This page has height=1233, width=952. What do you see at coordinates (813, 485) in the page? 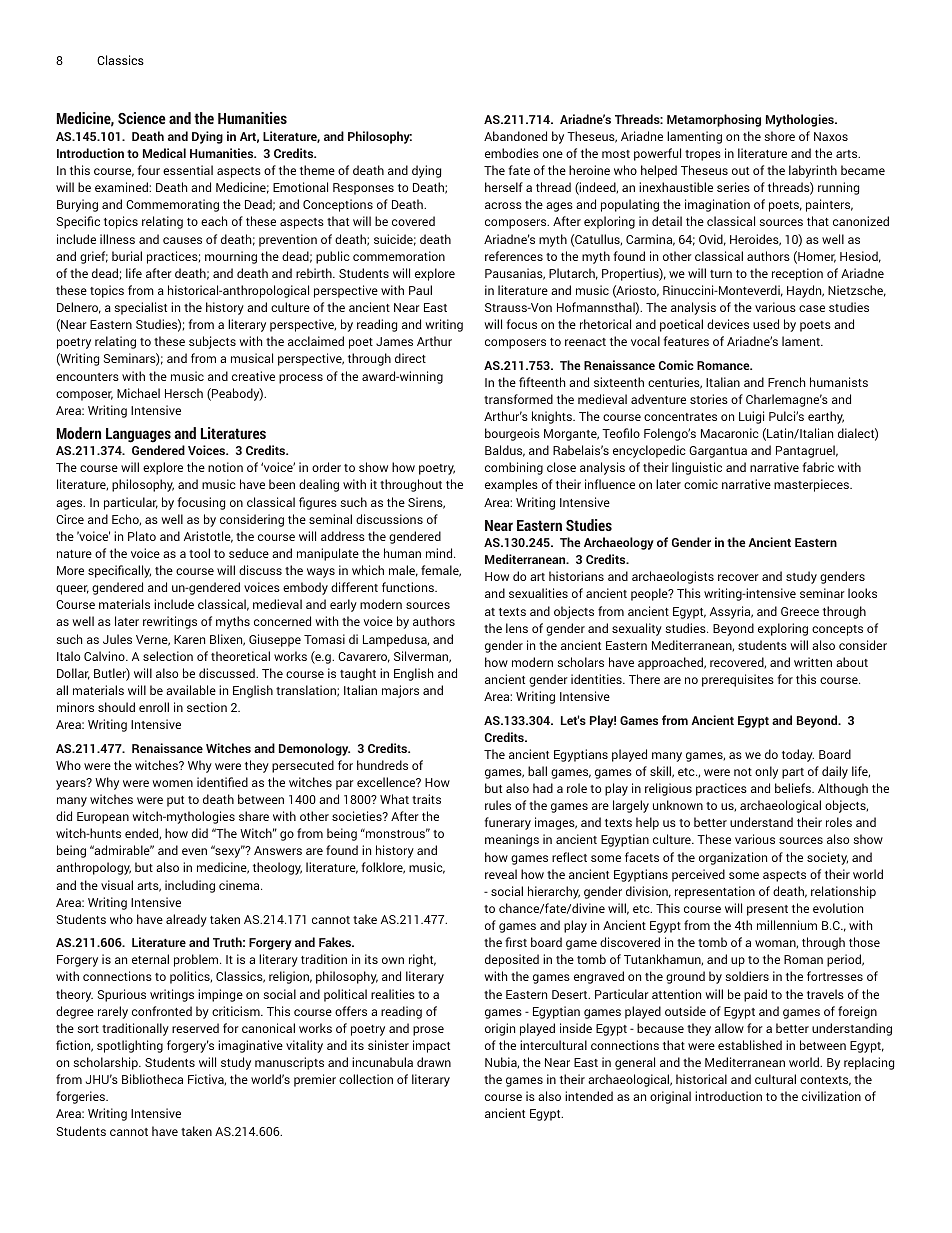
I see `masterpieces` at bounding box center [813, 485].
